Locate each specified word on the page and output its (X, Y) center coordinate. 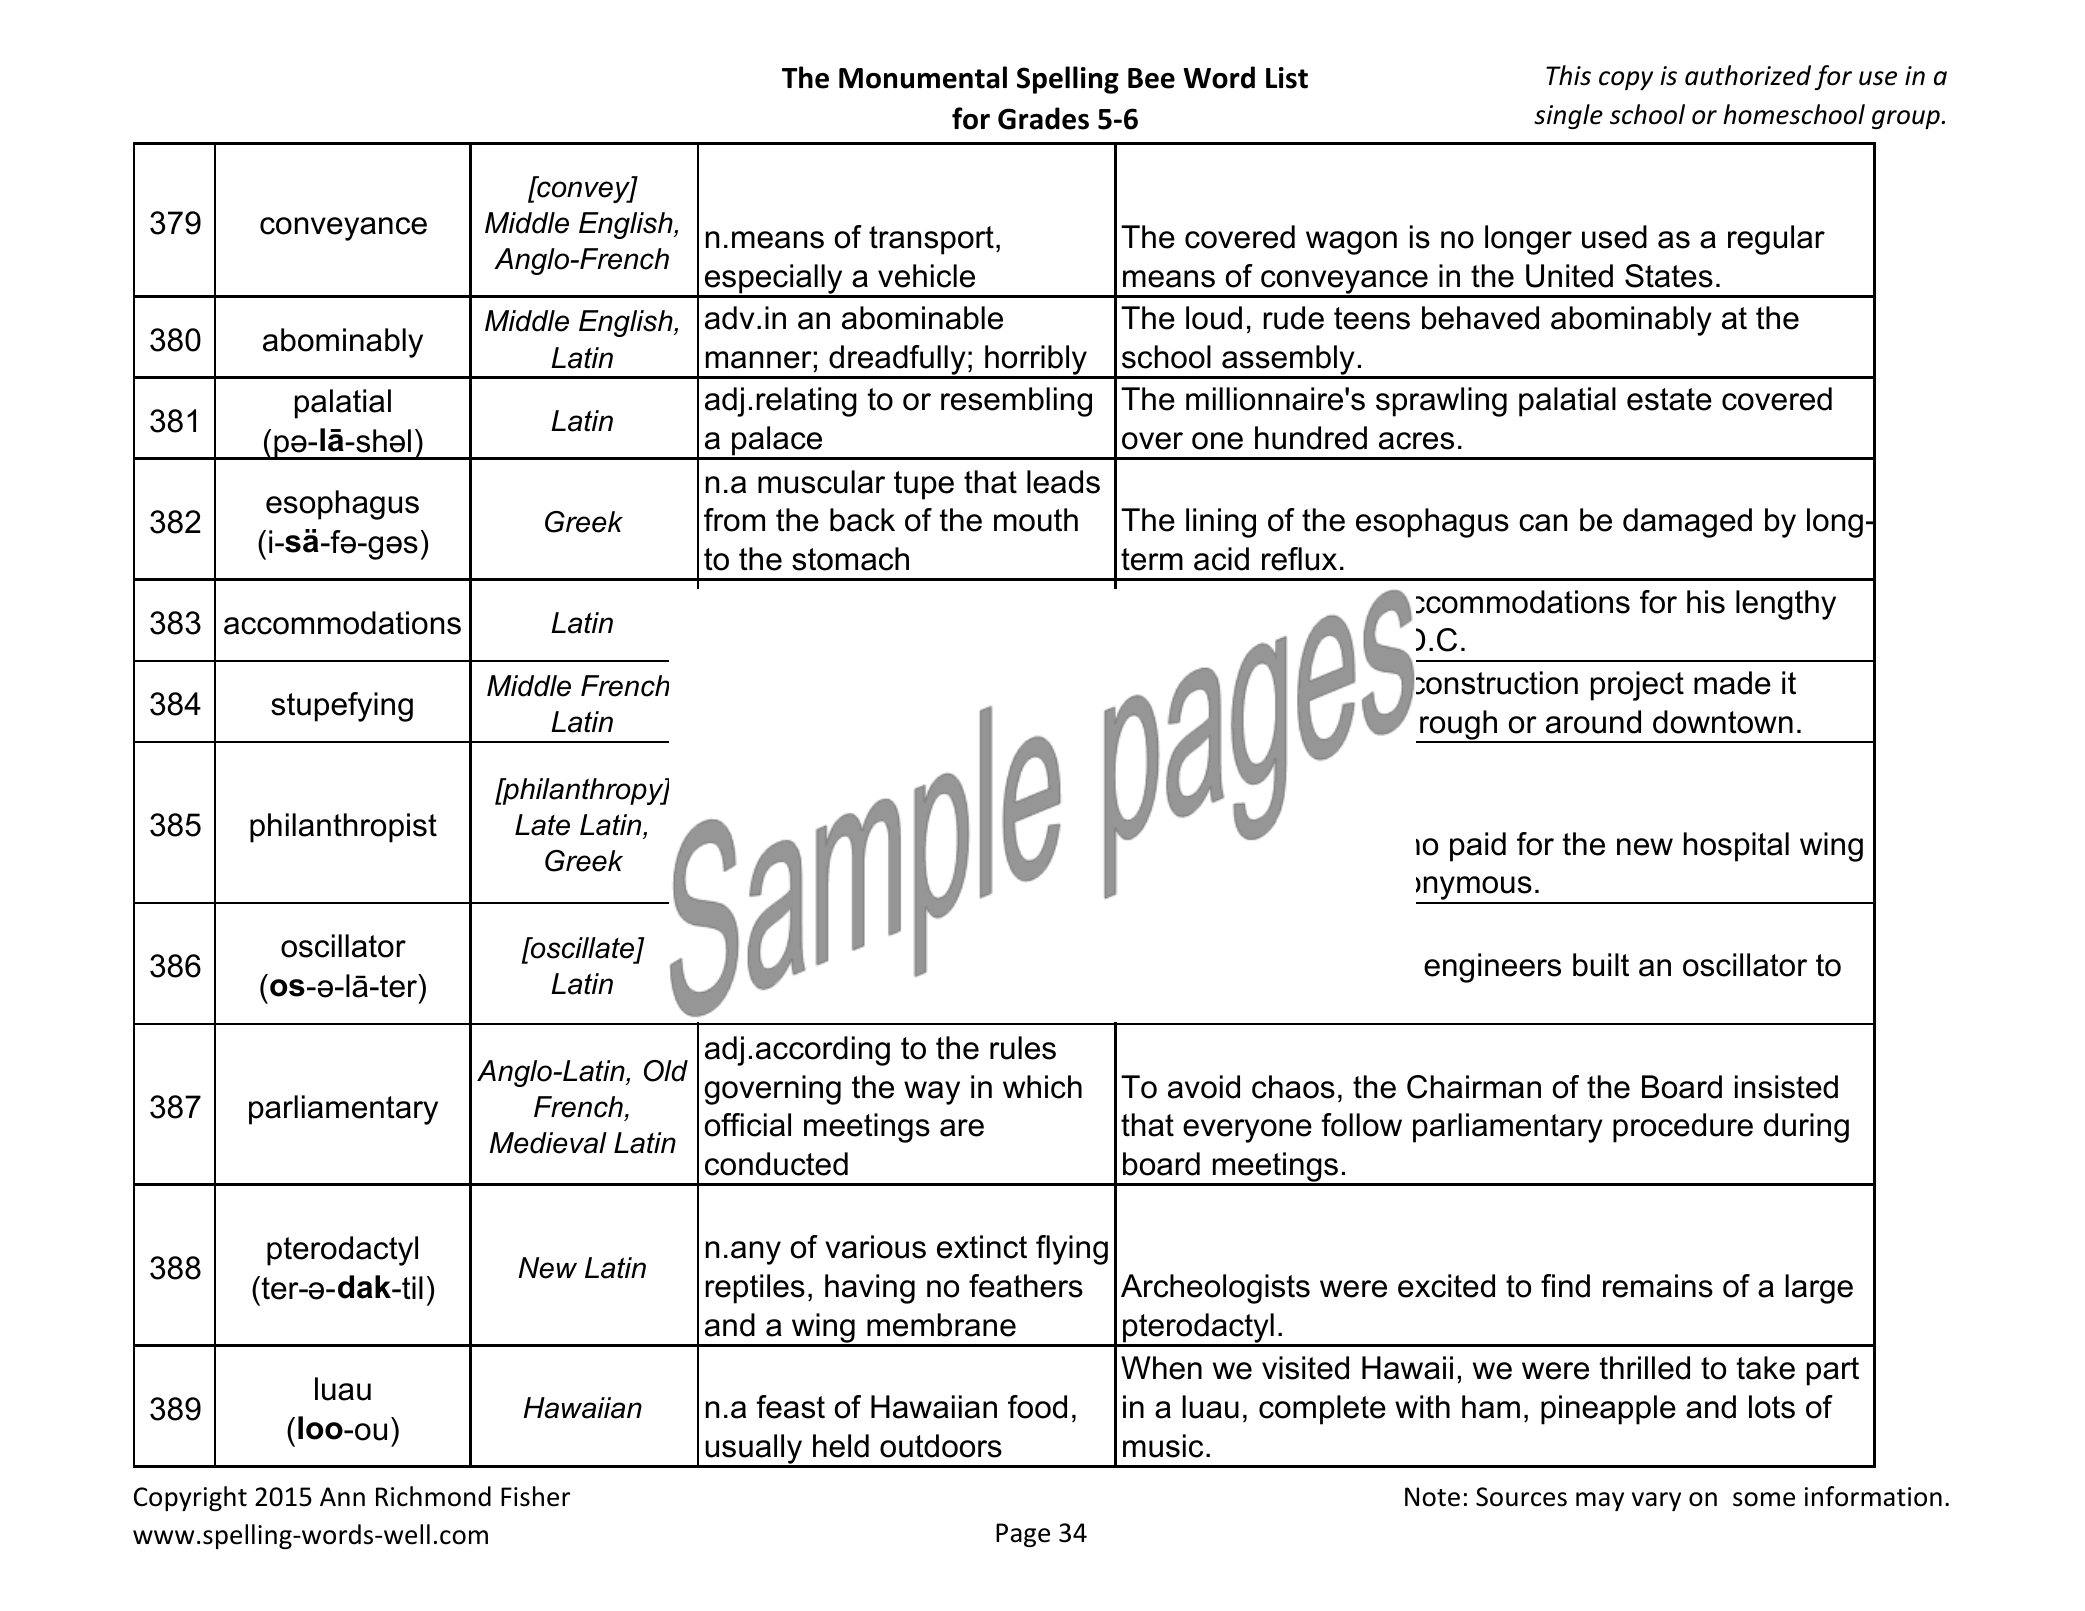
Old (666, 1071)
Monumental (923, 77)
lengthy (1786, 605)
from (734, 520)
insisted (1786, 1087)
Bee (1151, 78)
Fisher (535, 1496)
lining (1221, 523)
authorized (1748, 75)
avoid (1204, 1087)
